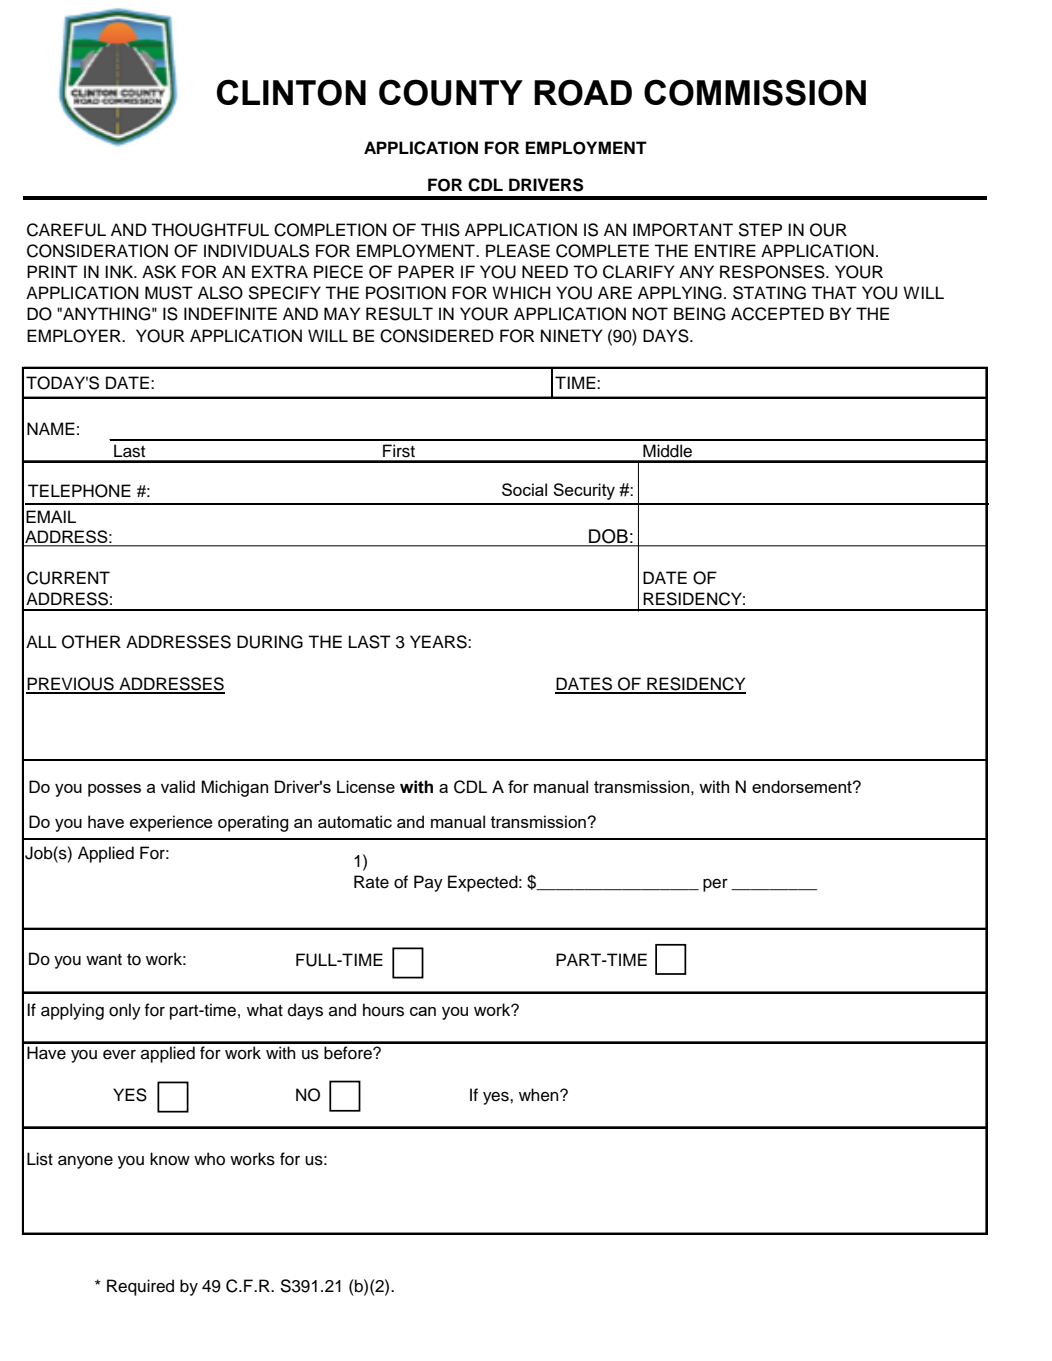  What do you see at coordinates (71, 685) in the document?
I see `PREVIOUS` at bounding box center [71, 685].
